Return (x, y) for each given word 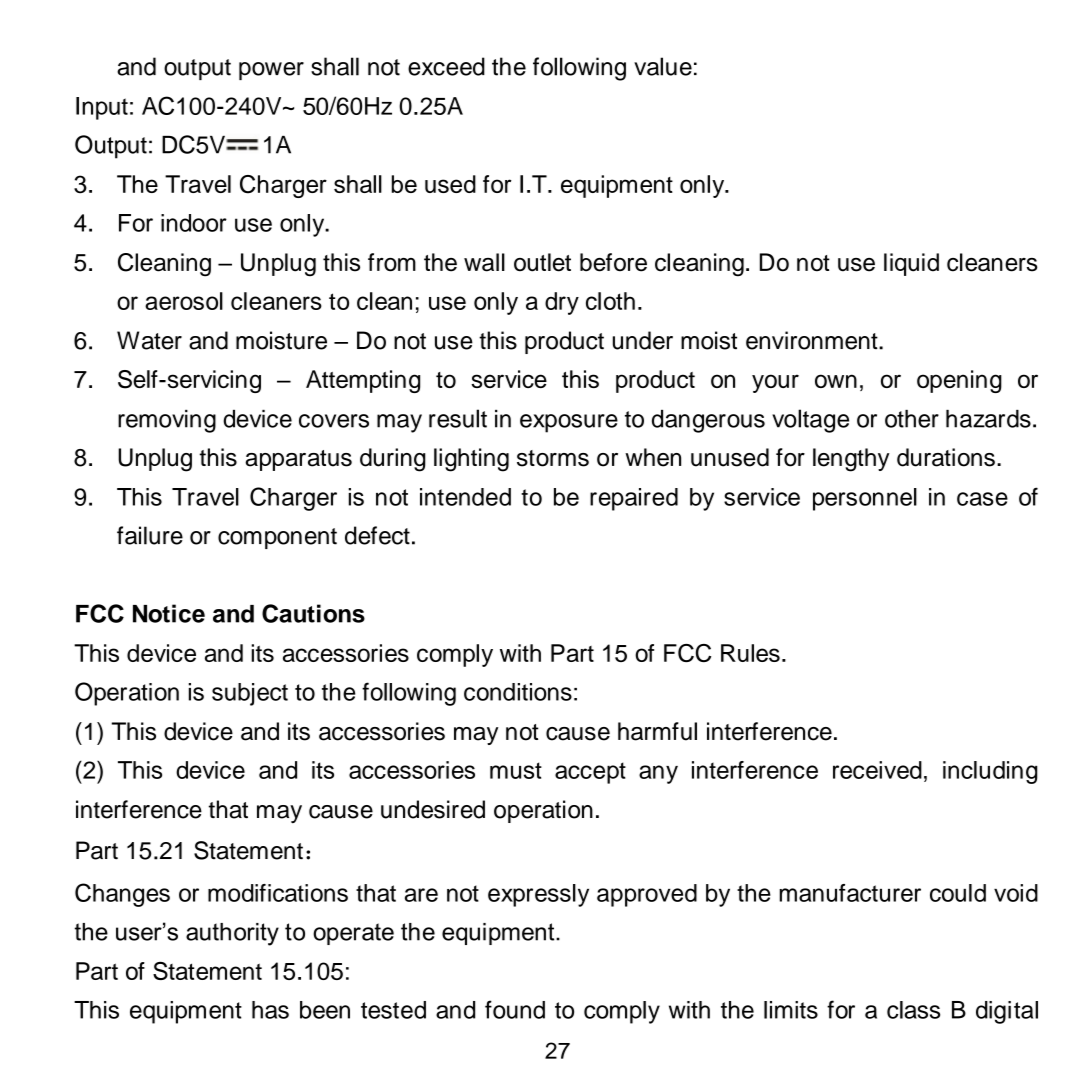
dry (562, 303)
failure (150, 535)
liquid (911, 264)
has (270, 1010)
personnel (865, 499)
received (877, 770)
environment (813, 340)
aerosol (184, 301)
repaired (634, 499)
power (271, 71)
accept (590, 773)
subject (250, 694)
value (663, 66)
